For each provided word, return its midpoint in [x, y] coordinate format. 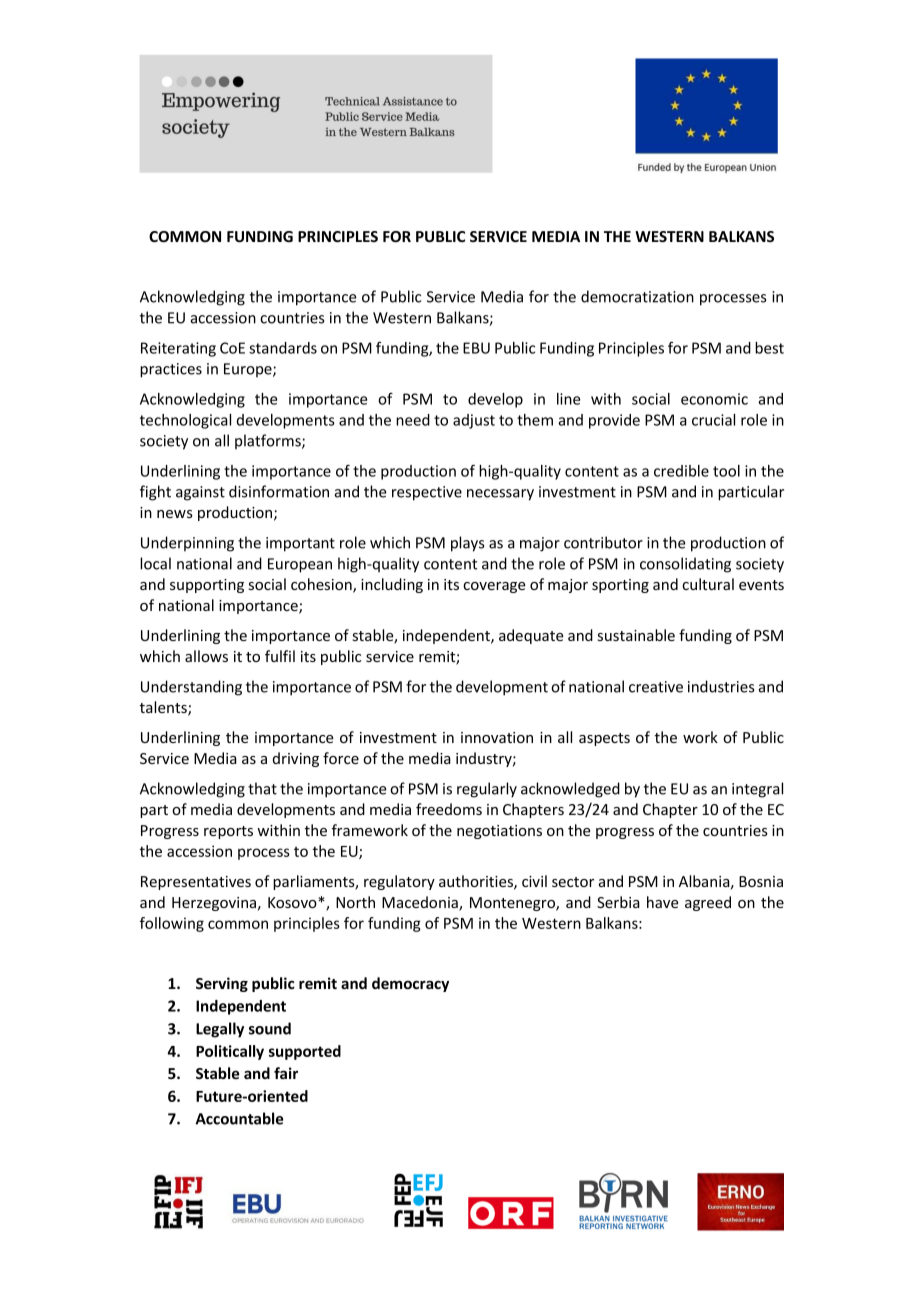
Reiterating [178, 349]
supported [305, 1052]
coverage [494, 587]
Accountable [239, 1118]
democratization [637, 296]
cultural [708, 584]
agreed [708, 903]
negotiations [499, 832]
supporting [207, 586]
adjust [474, 421]
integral [757, 790]
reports [228, 832]
